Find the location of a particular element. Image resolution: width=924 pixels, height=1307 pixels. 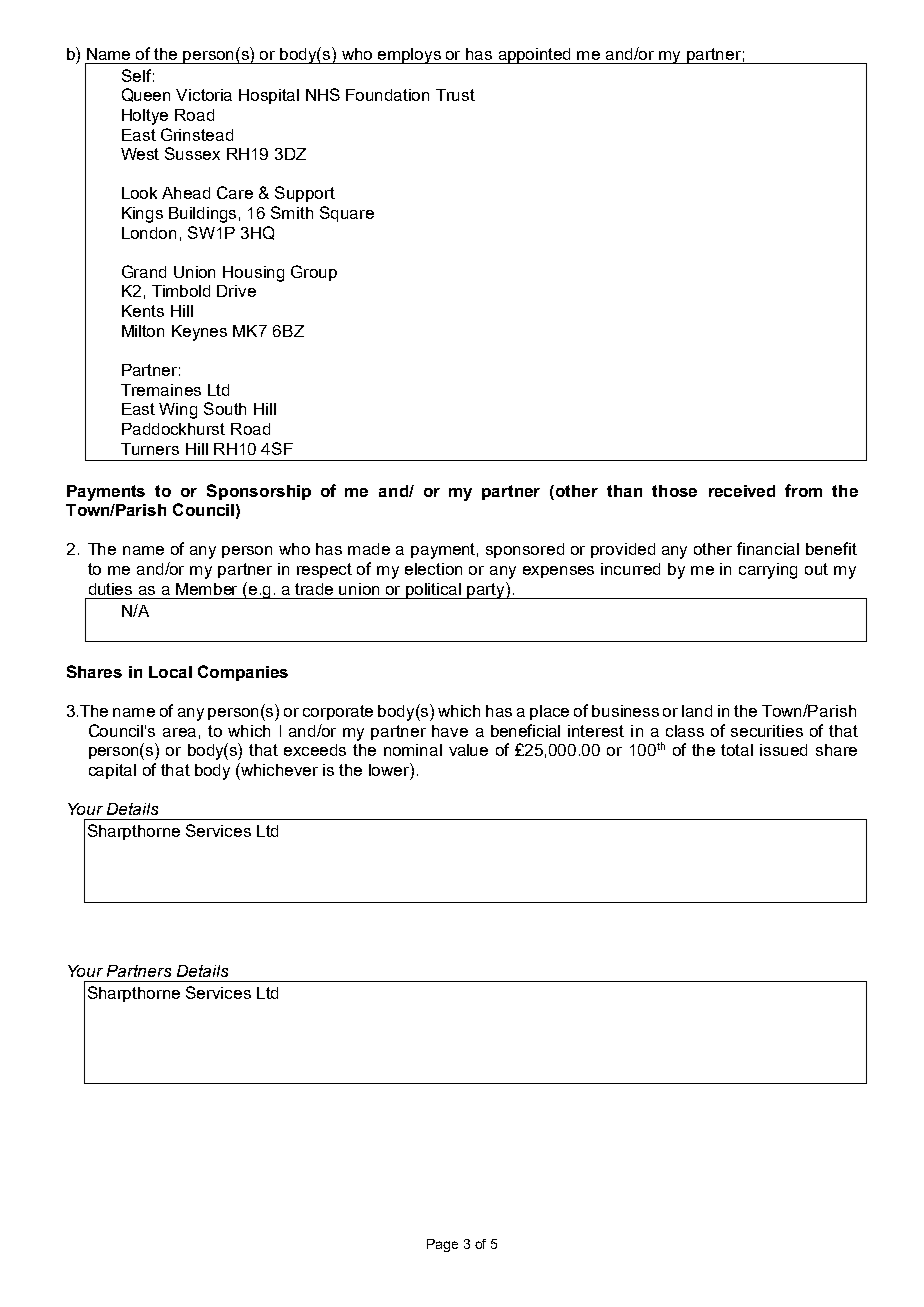

political is located at coordinates (434, 591).
